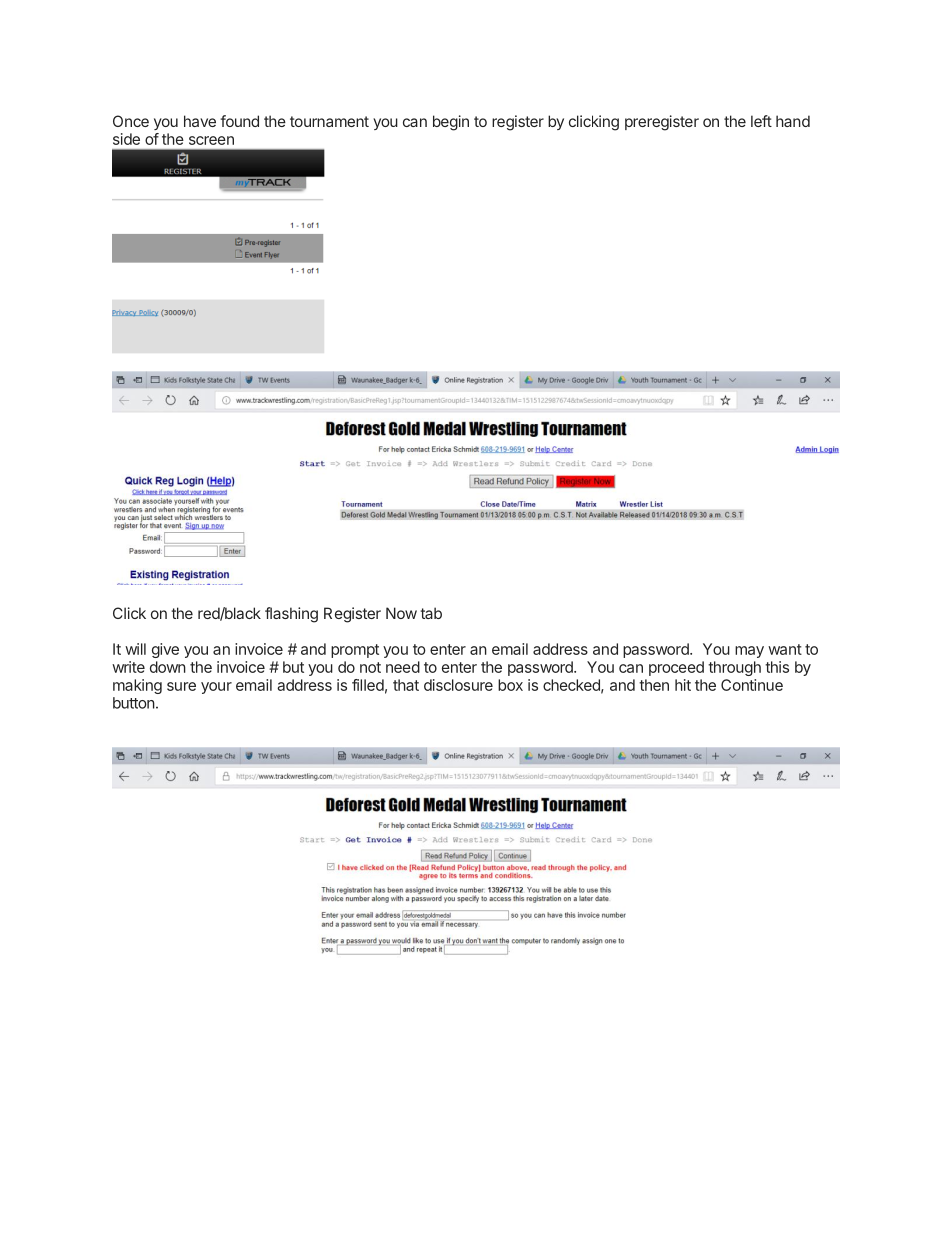 Image resolution: width=952 pixels, height=1233 pixels. I want to click on flashing, so click(291, 615).
